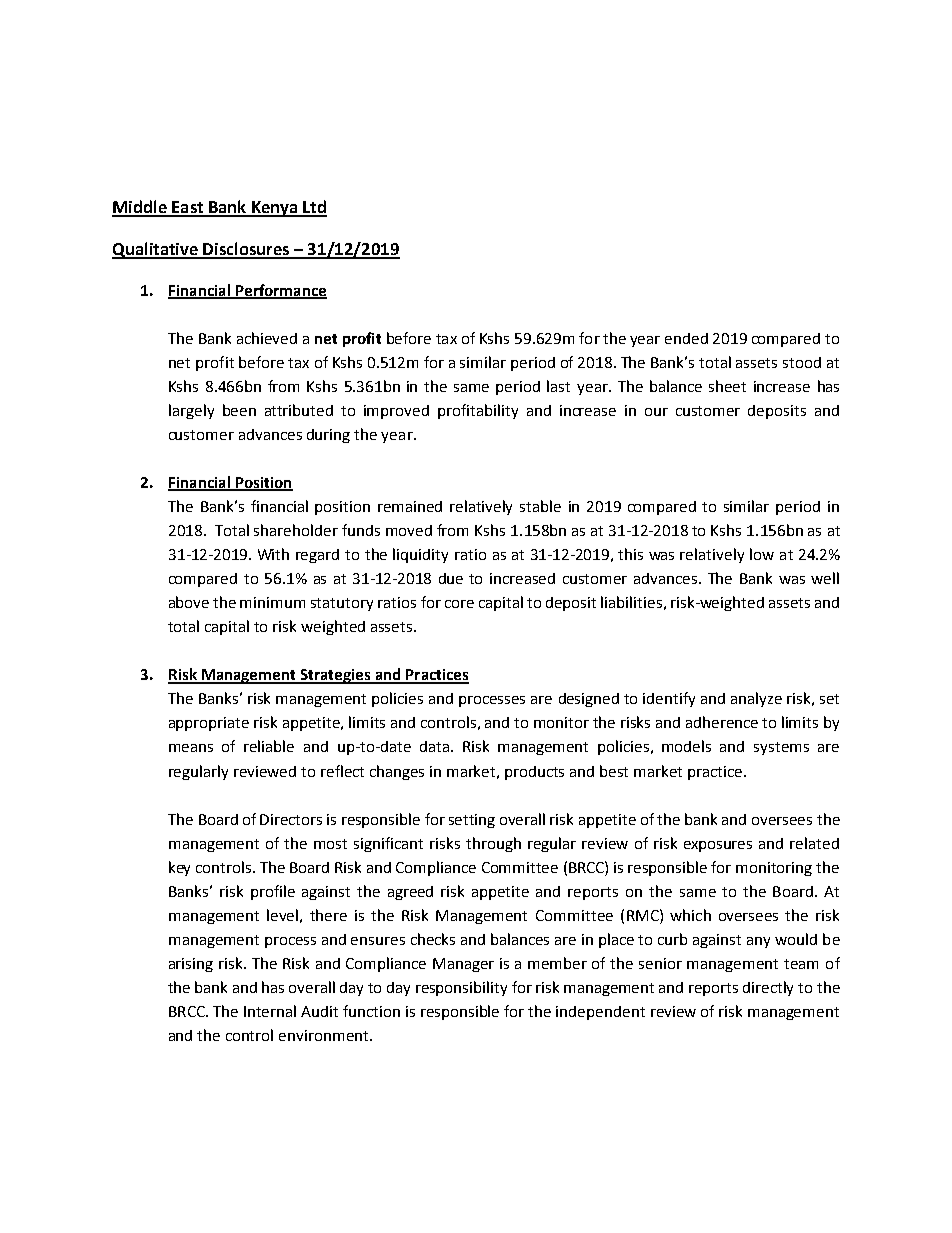 The height and width of the screenshot is (1233, 952). What do you see at coordinates (727, 386) in the screenshot?
I see `sheet` at bounding box center [727, 386].
